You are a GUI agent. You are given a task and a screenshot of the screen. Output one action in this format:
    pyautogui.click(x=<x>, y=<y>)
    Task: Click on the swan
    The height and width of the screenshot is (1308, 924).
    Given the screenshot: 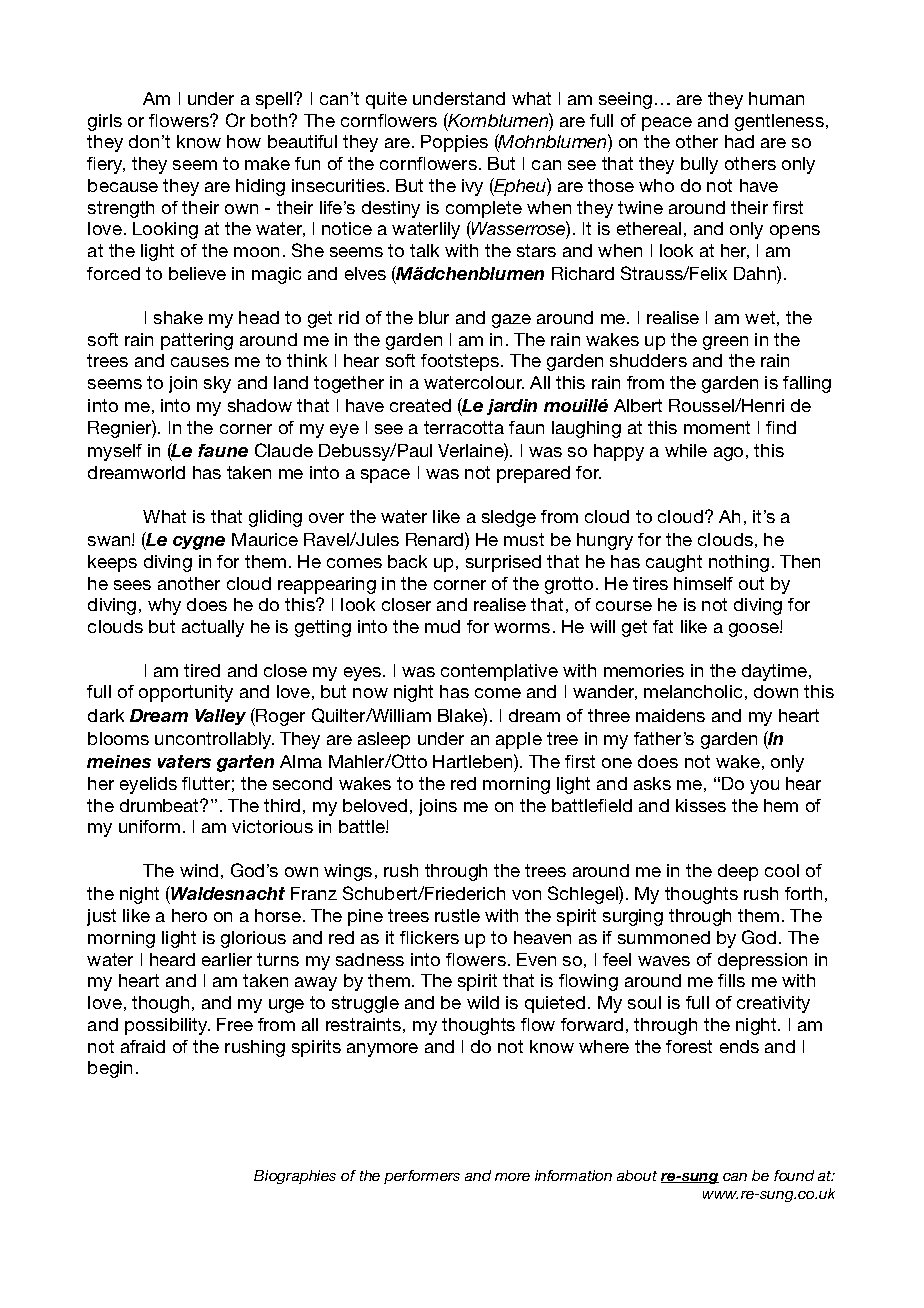 What is the action you would take?
    pyautogui.click(x=110, y=541)
